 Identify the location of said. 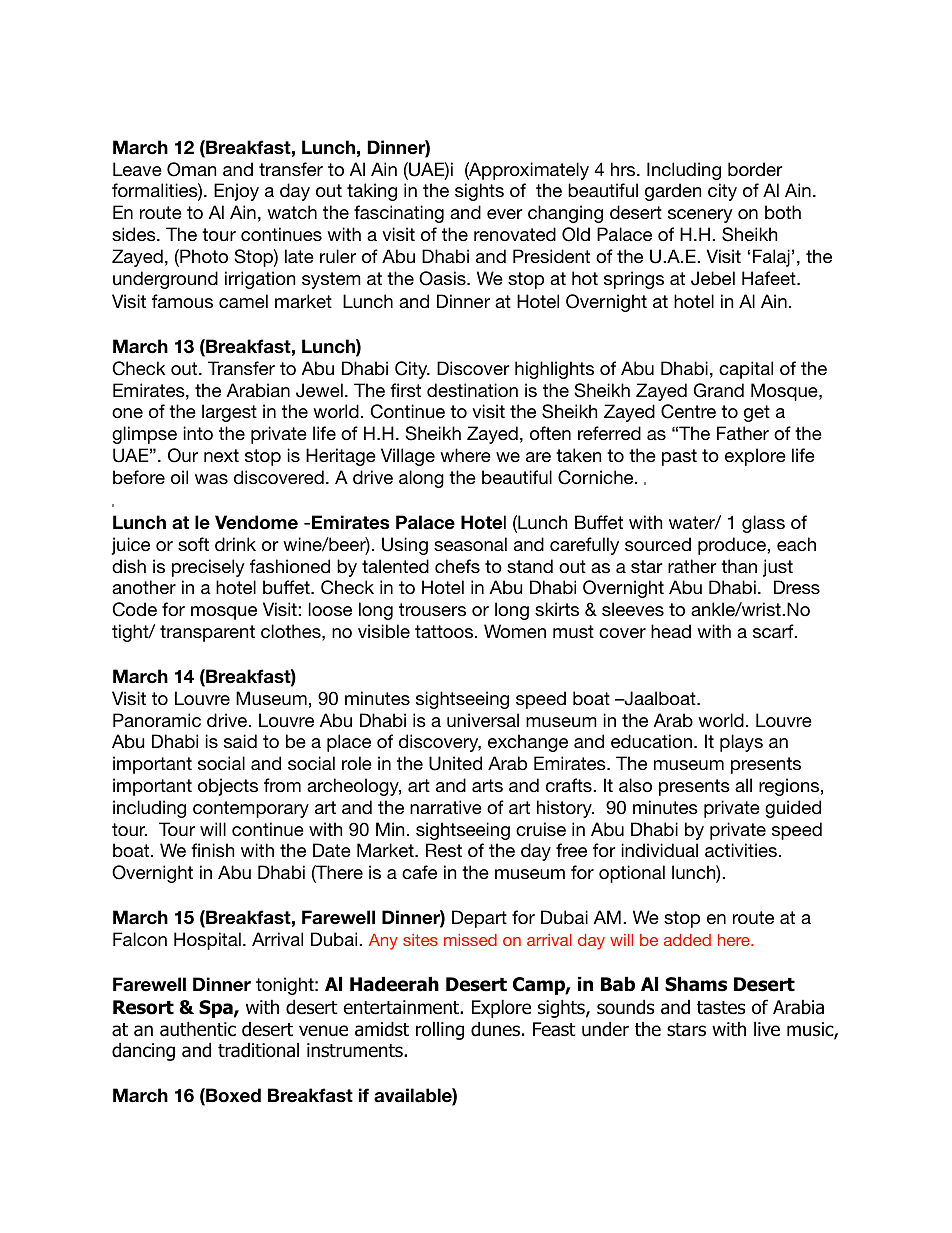
(240, 741).
